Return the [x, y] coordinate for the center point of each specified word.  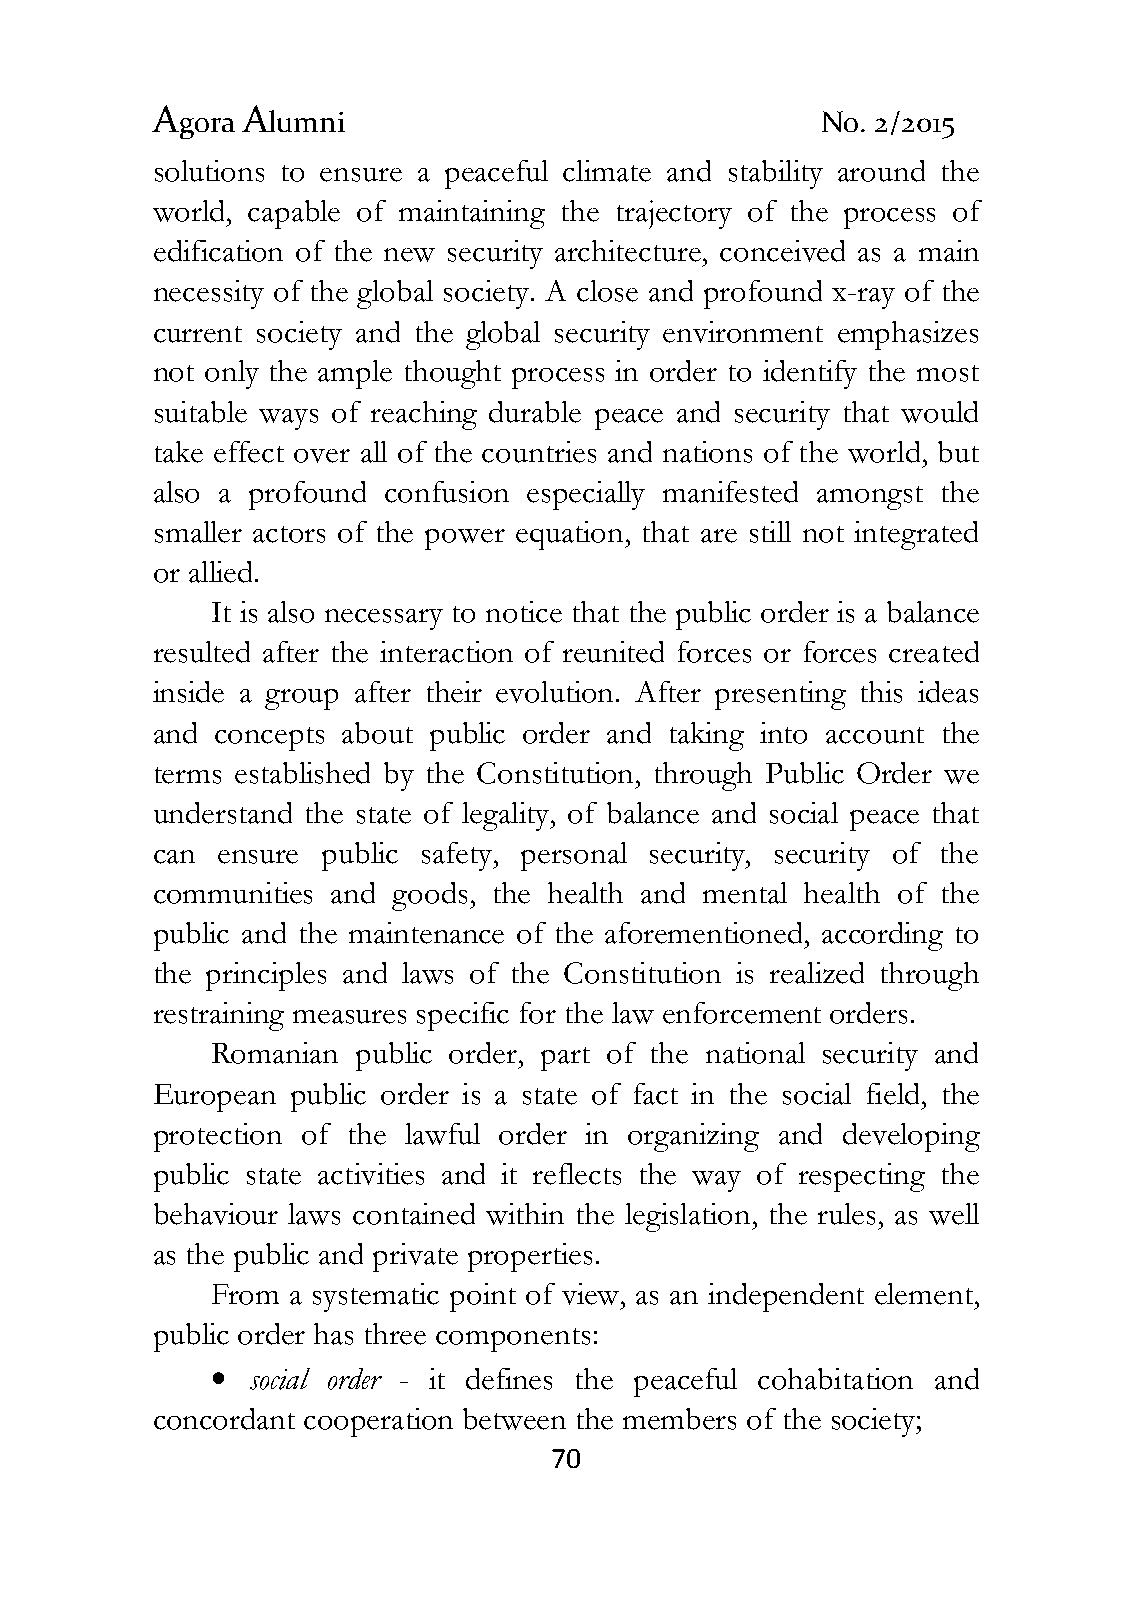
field [893, 1094]
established [302, 773]
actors [289, 534]
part [565, 1059]
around [881, 171]
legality [507, 816]
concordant [224, 1419]
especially [586, 495]
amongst [870, 498]
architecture [629, 251]
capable [294, 214]
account [875, 735]
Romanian [275, 1053]
